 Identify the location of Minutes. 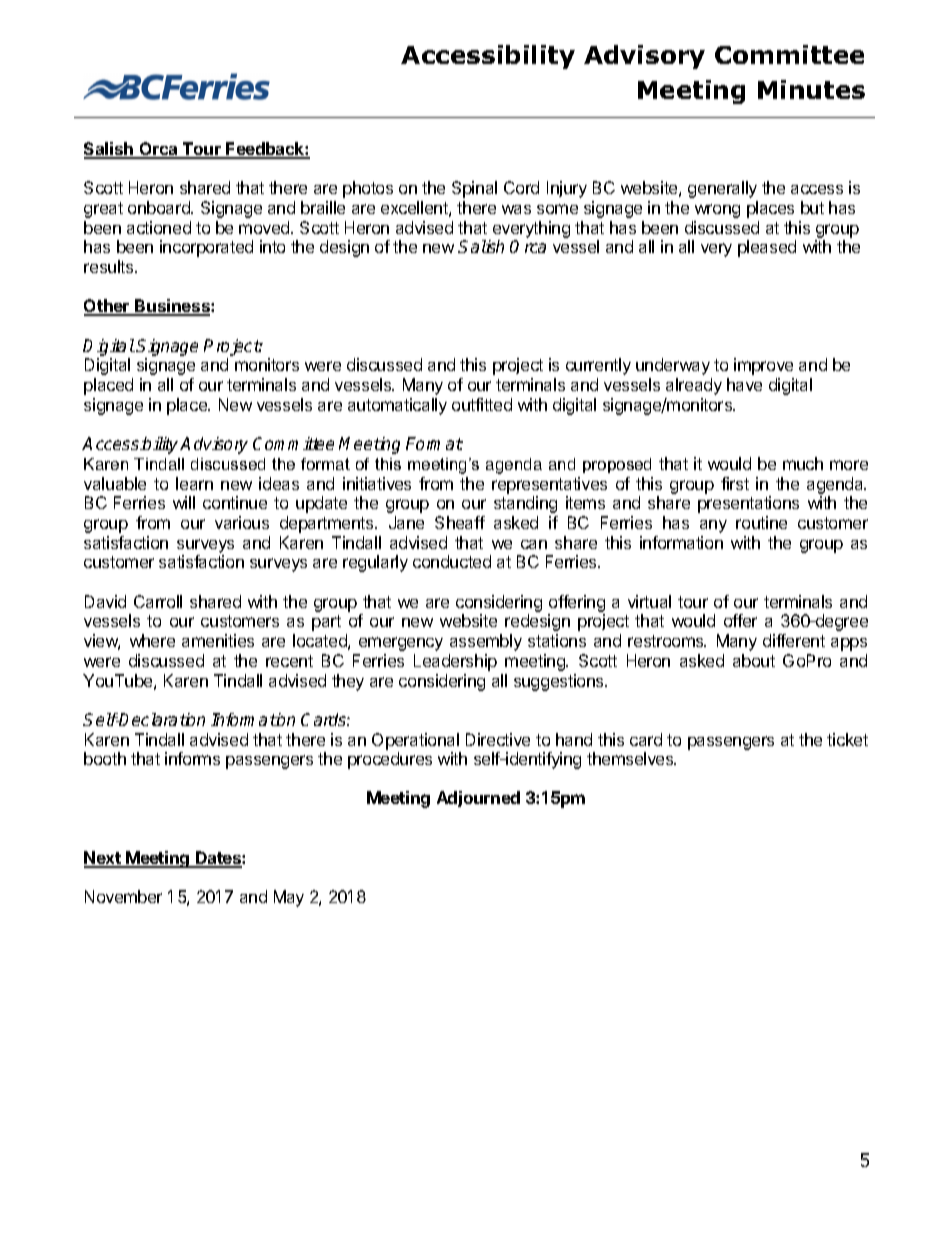
(811, 89).
